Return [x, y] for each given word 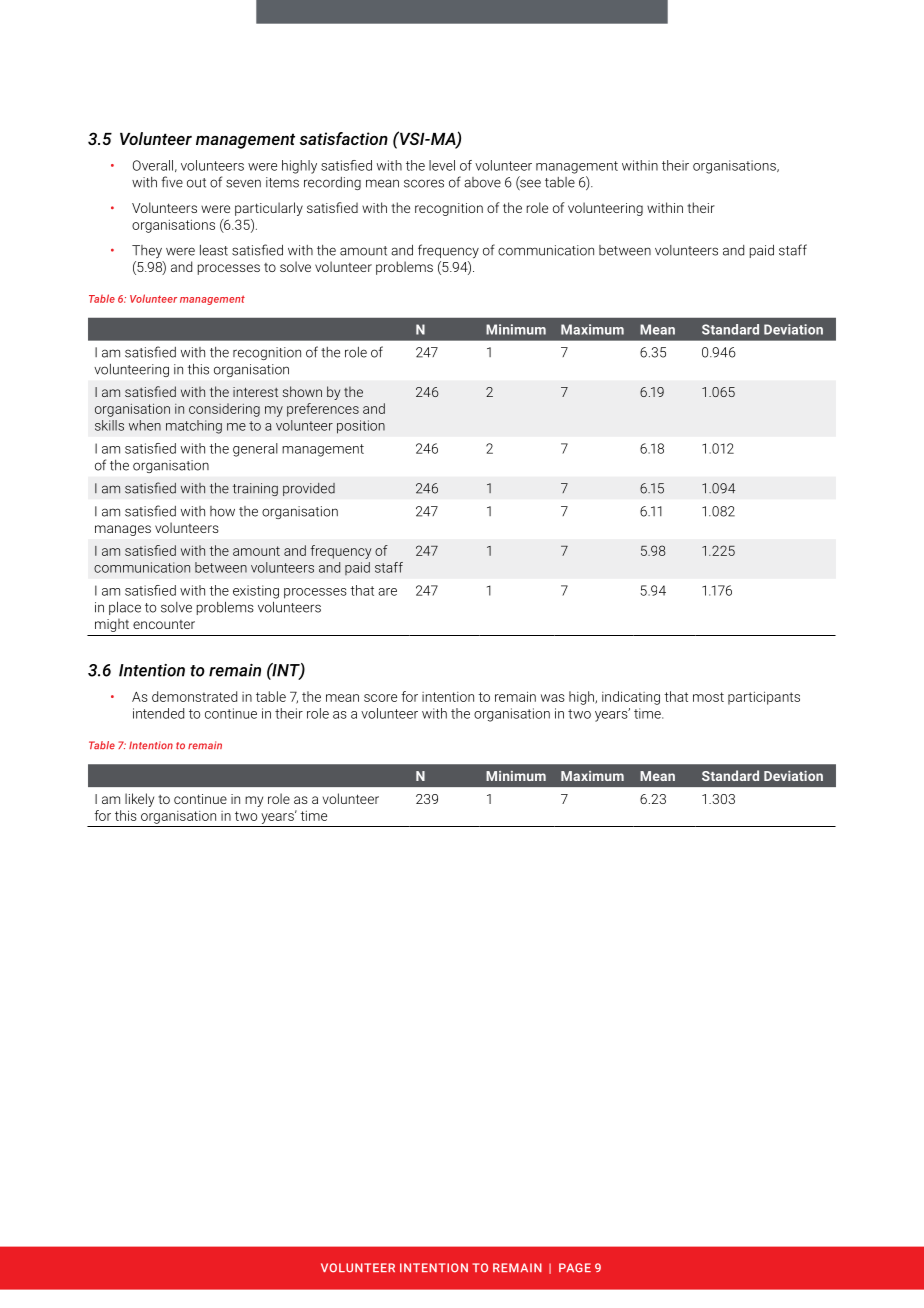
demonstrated [194, 696]
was [553, 698]
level [442, 165]
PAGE [575, 1268]
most [708, 697]
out [196, 183]
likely [139, 800]
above [482, 182]
